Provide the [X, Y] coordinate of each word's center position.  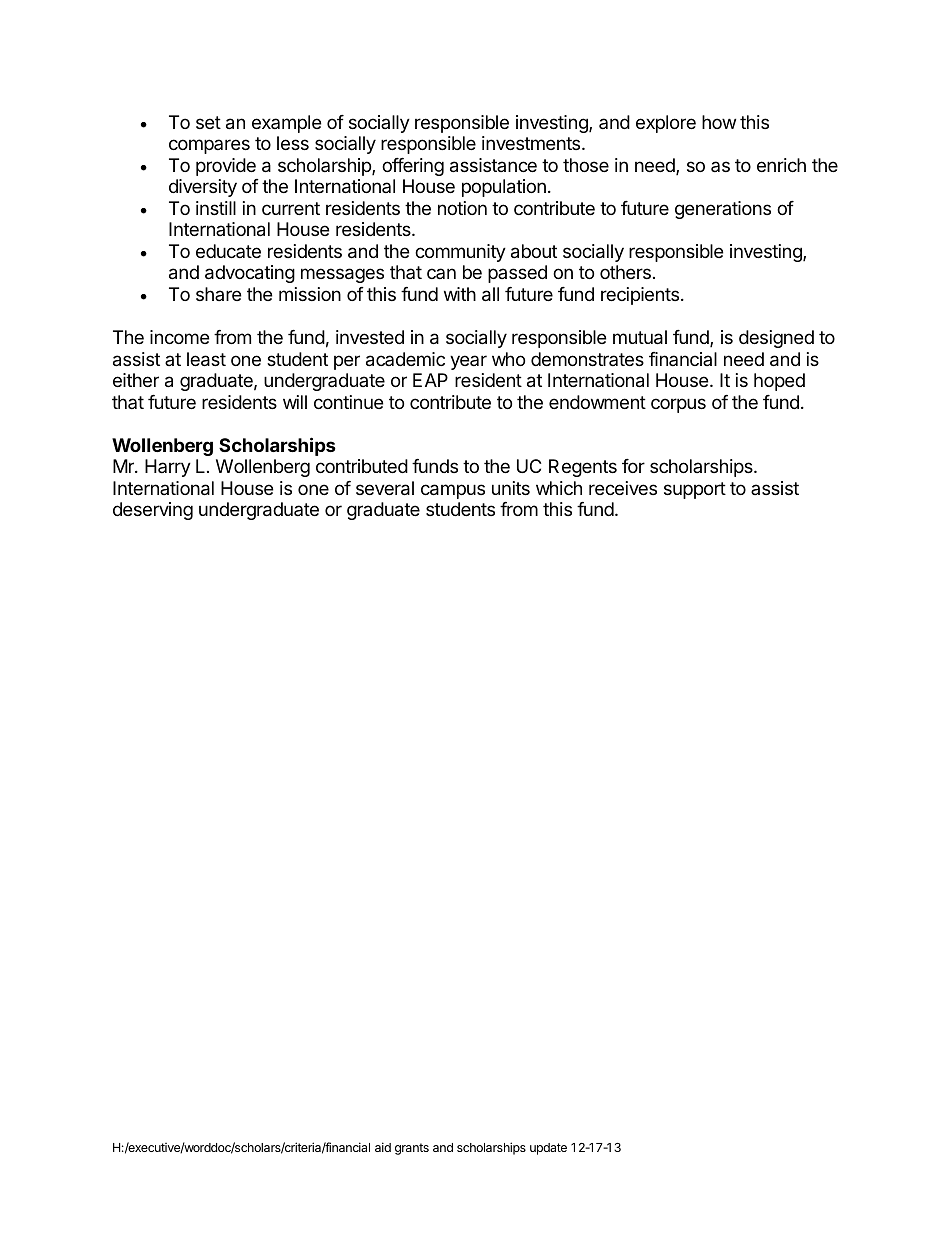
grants [412, 1149]
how [719, 122]
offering [413, 167]
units [511, 488]
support [695, 490]
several [385, 488]
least [206, 359]
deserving [153, 511]
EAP [430, 380]
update [548, 1149]
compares [209, 146]
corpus [678, 405]
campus [453, 491]
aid [383, 1147]
